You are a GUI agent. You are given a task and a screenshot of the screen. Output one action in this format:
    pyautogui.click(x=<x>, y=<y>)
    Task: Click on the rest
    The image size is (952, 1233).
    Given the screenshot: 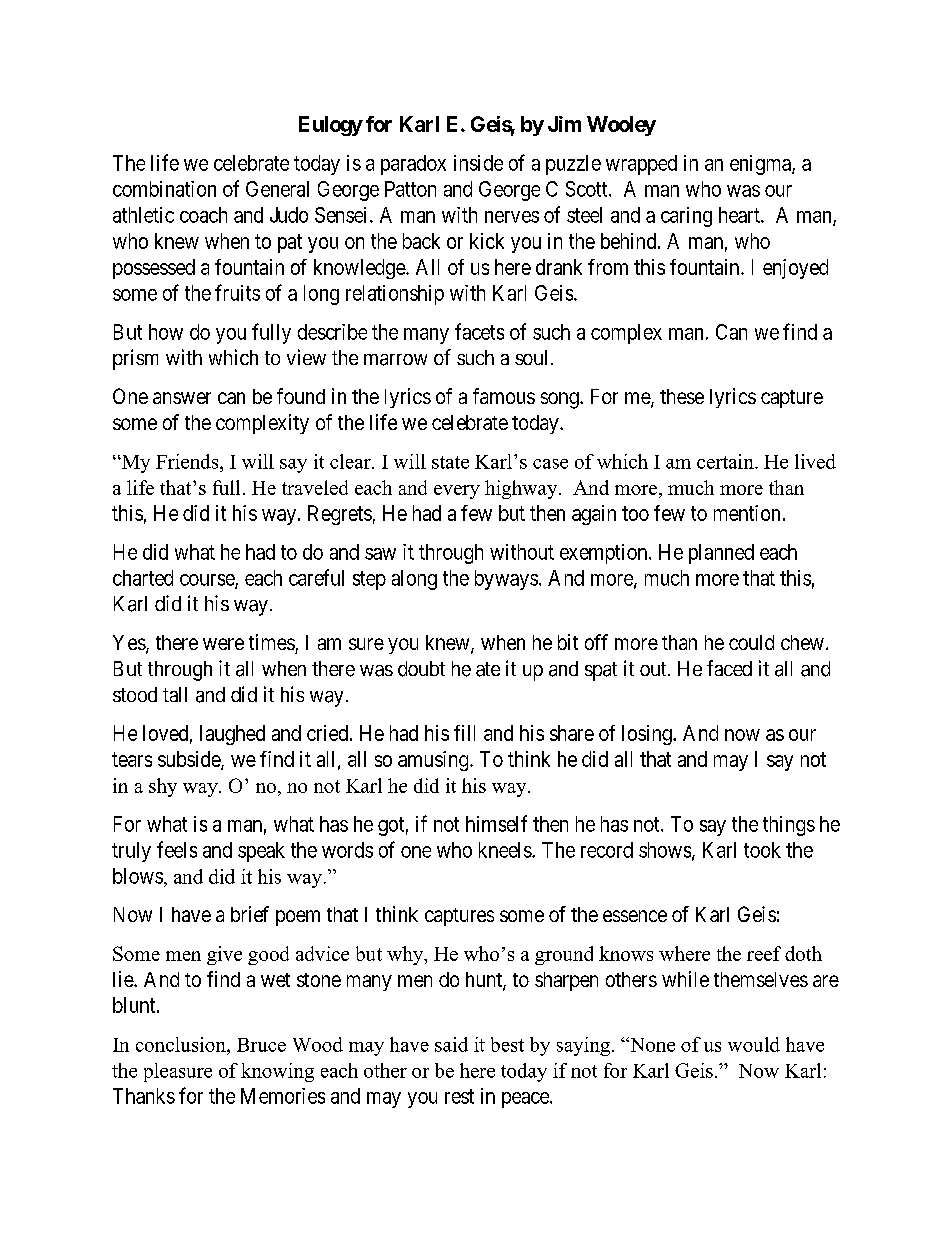 What is the action you would take?
    pyautogui.click(x=459, y=1096)
